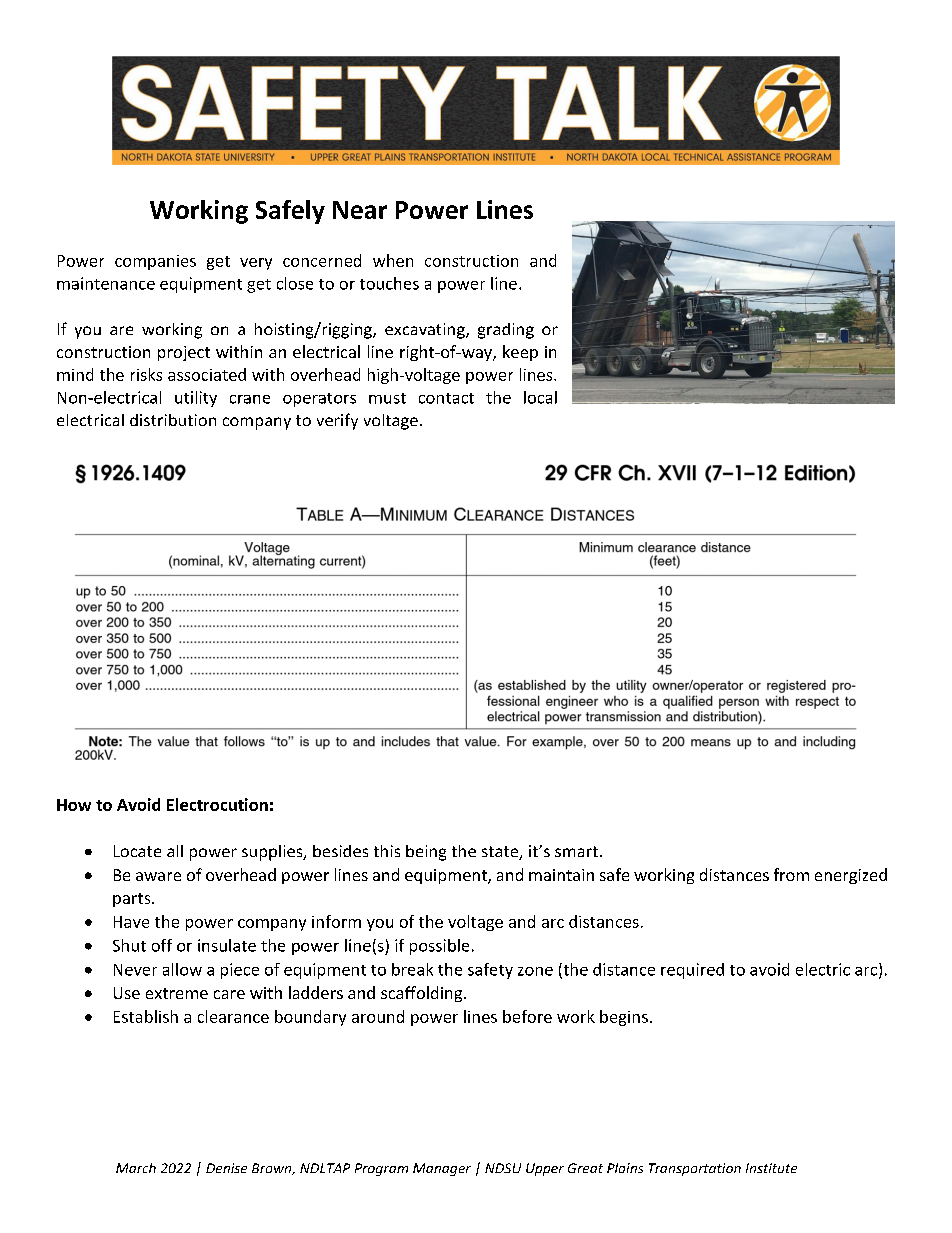 Image resolution: width=952 pixels, height=1233 pixels. Describe the element at coordinates (442, 1169) in the image. I see `Manager` at that location.
